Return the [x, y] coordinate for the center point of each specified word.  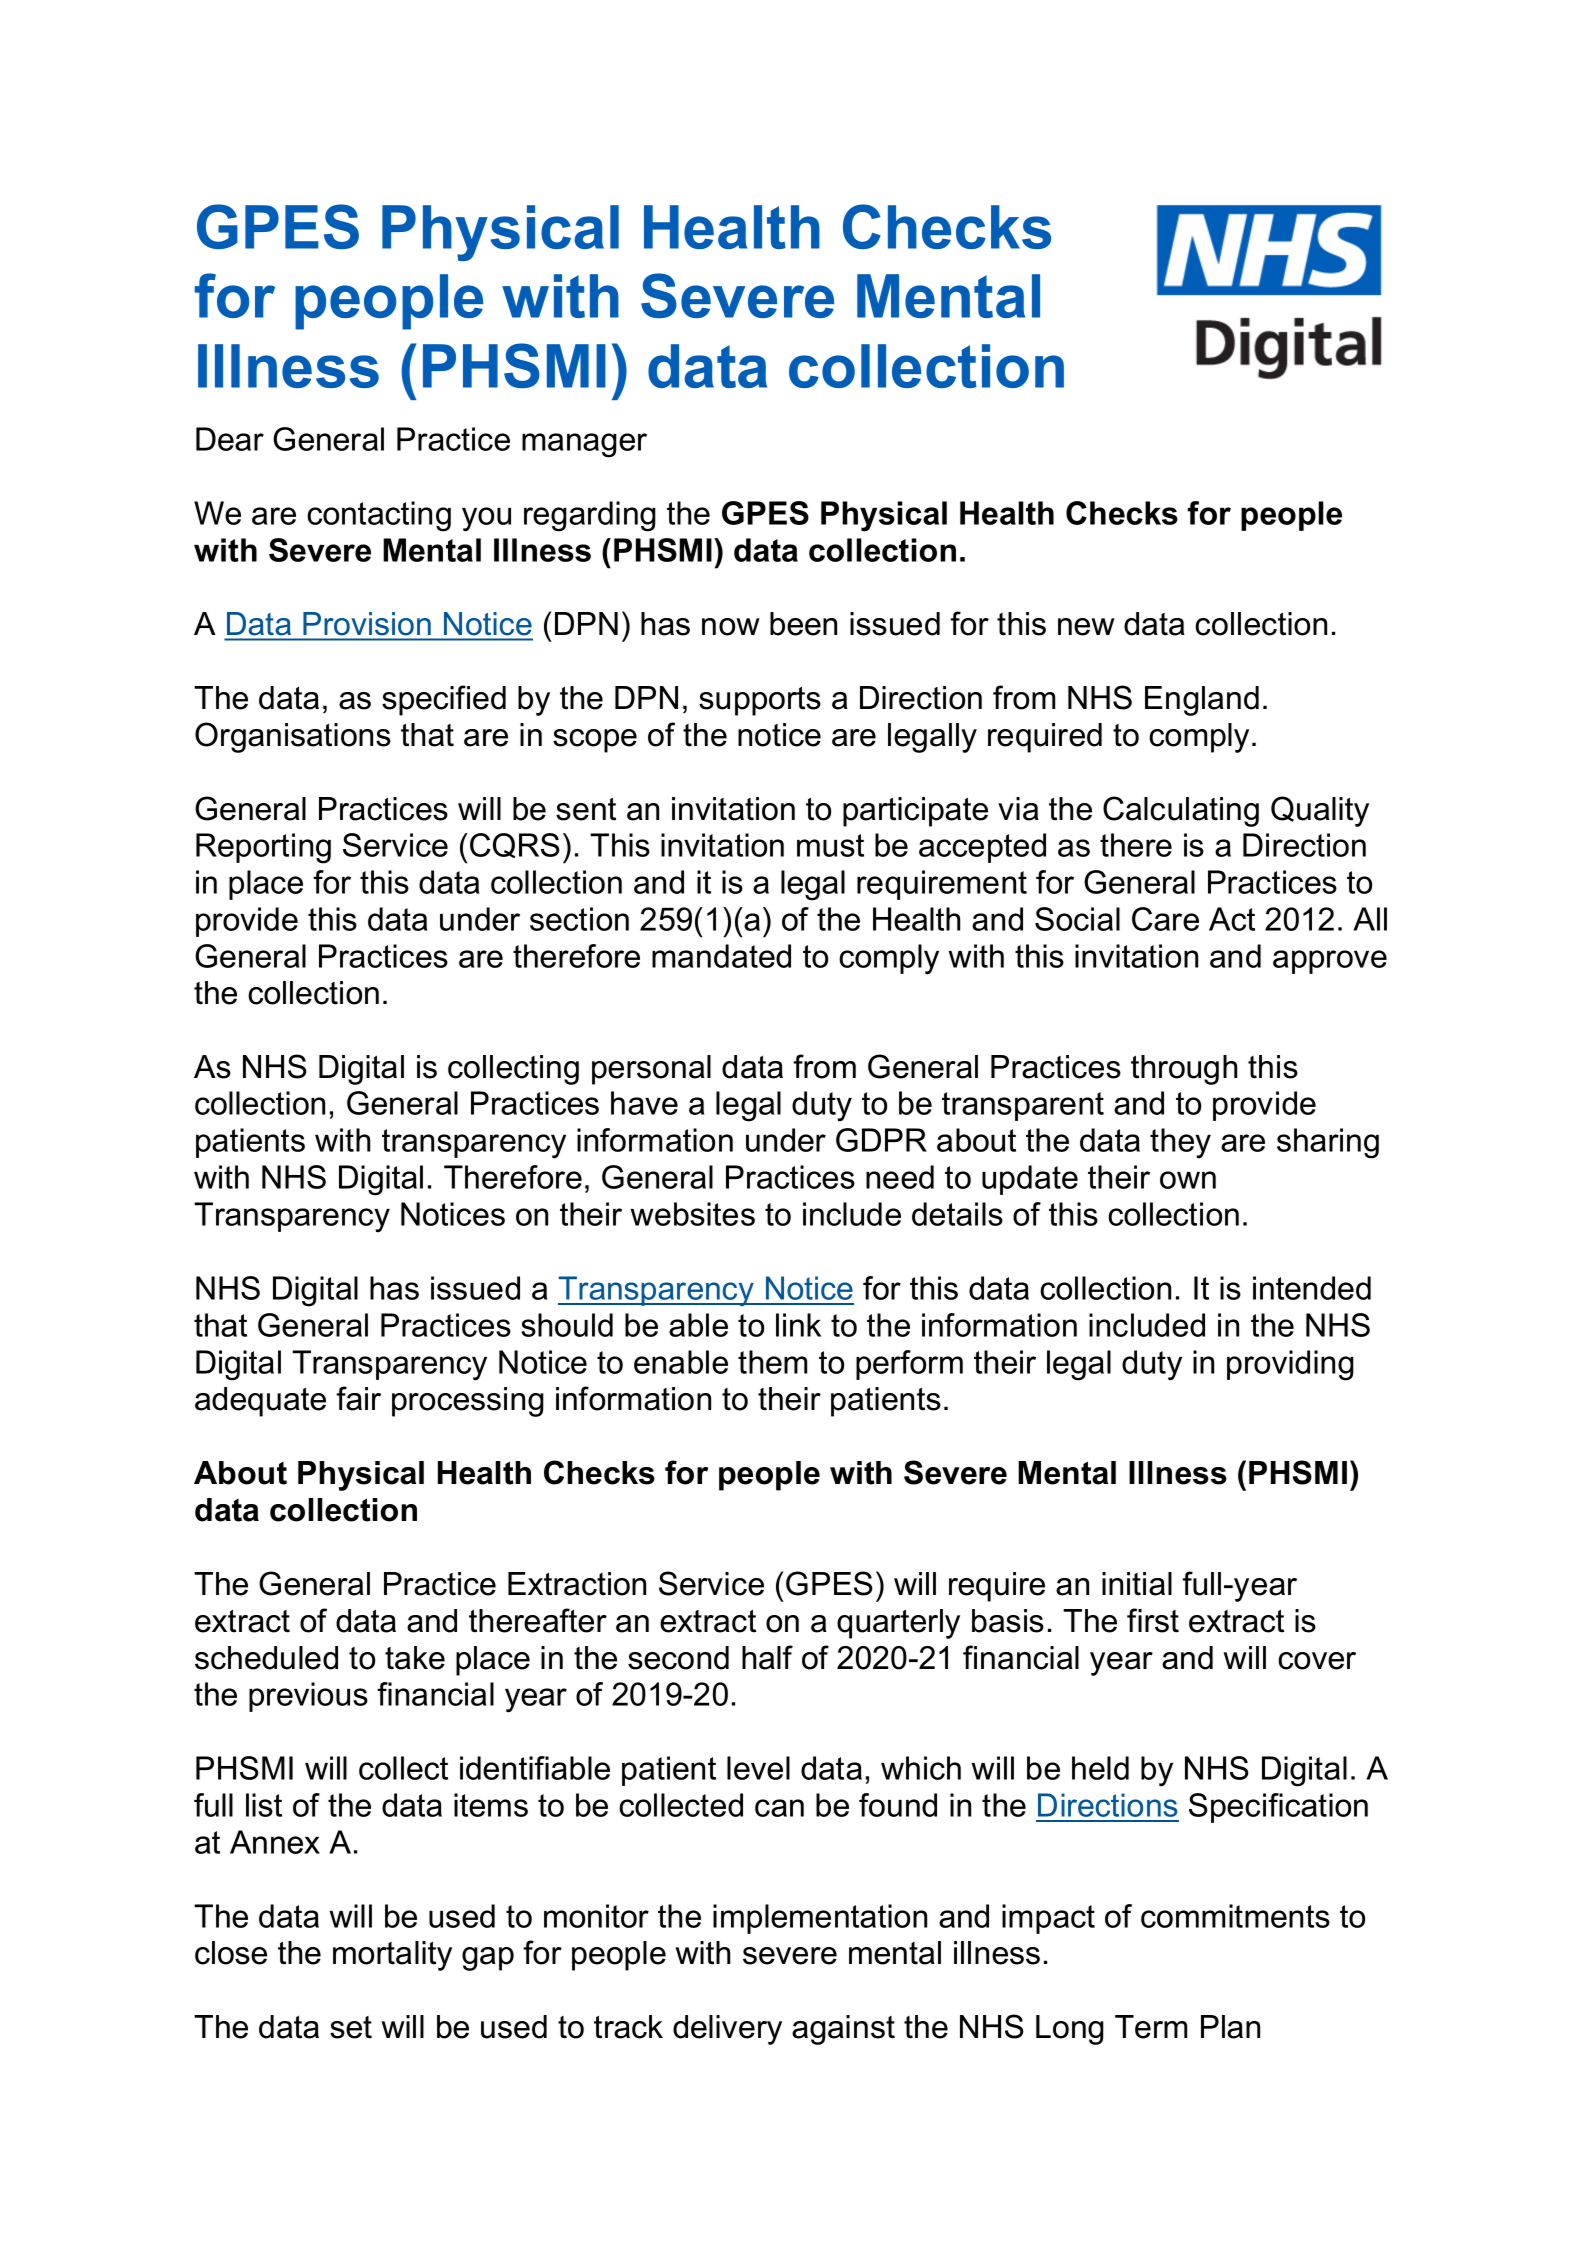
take [415, 1658]
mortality [392, 1956]
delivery [727, 2030]
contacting [379, 516]
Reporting [263, 848]
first [1153, 1620]
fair [358, 1398]
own [1188, 1180]
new [1086, 627]
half [767, 1657]
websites [692, 1214]
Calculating [1181, 811]
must [830, 845]
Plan [1230, 2027]
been [803, 624]
